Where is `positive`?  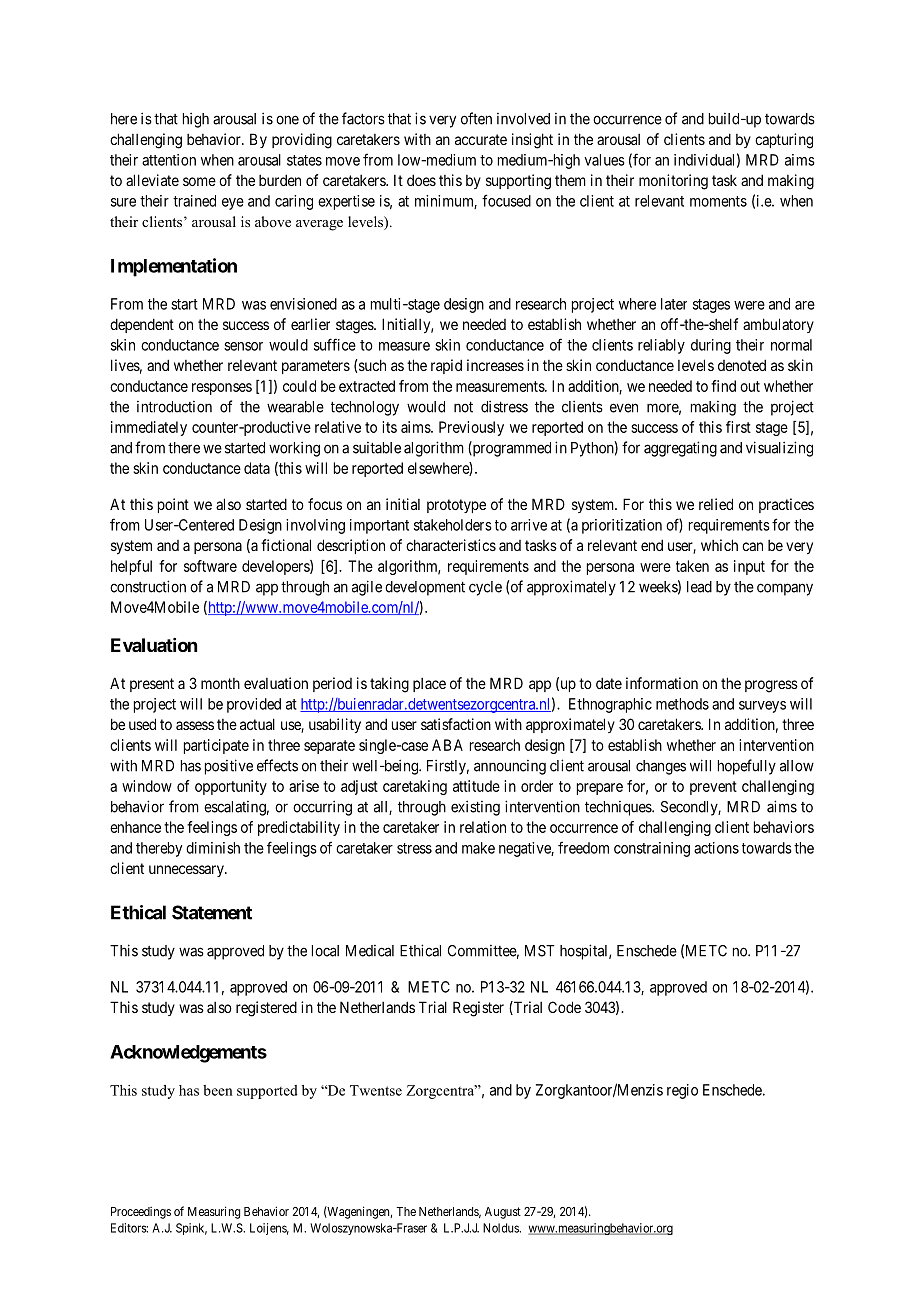 positive is located at coordinates (229, 767).
